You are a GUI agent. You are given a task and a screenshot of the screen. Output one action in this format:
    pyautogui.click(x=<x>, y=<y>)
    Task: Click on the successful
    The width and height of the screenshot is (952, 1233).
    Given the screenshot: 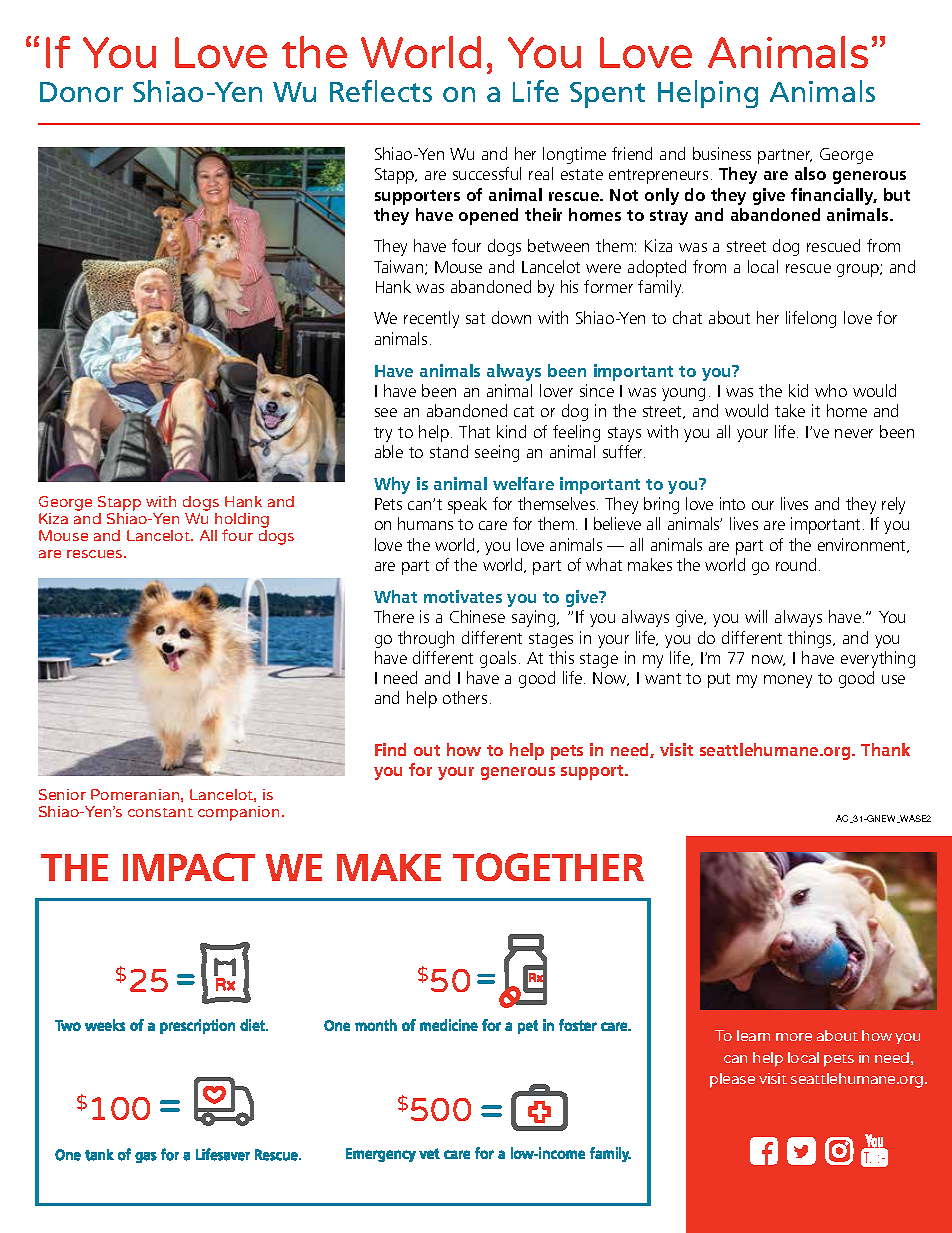 What is the action you would take?
    pyautogui.click(x=487, y=173)
